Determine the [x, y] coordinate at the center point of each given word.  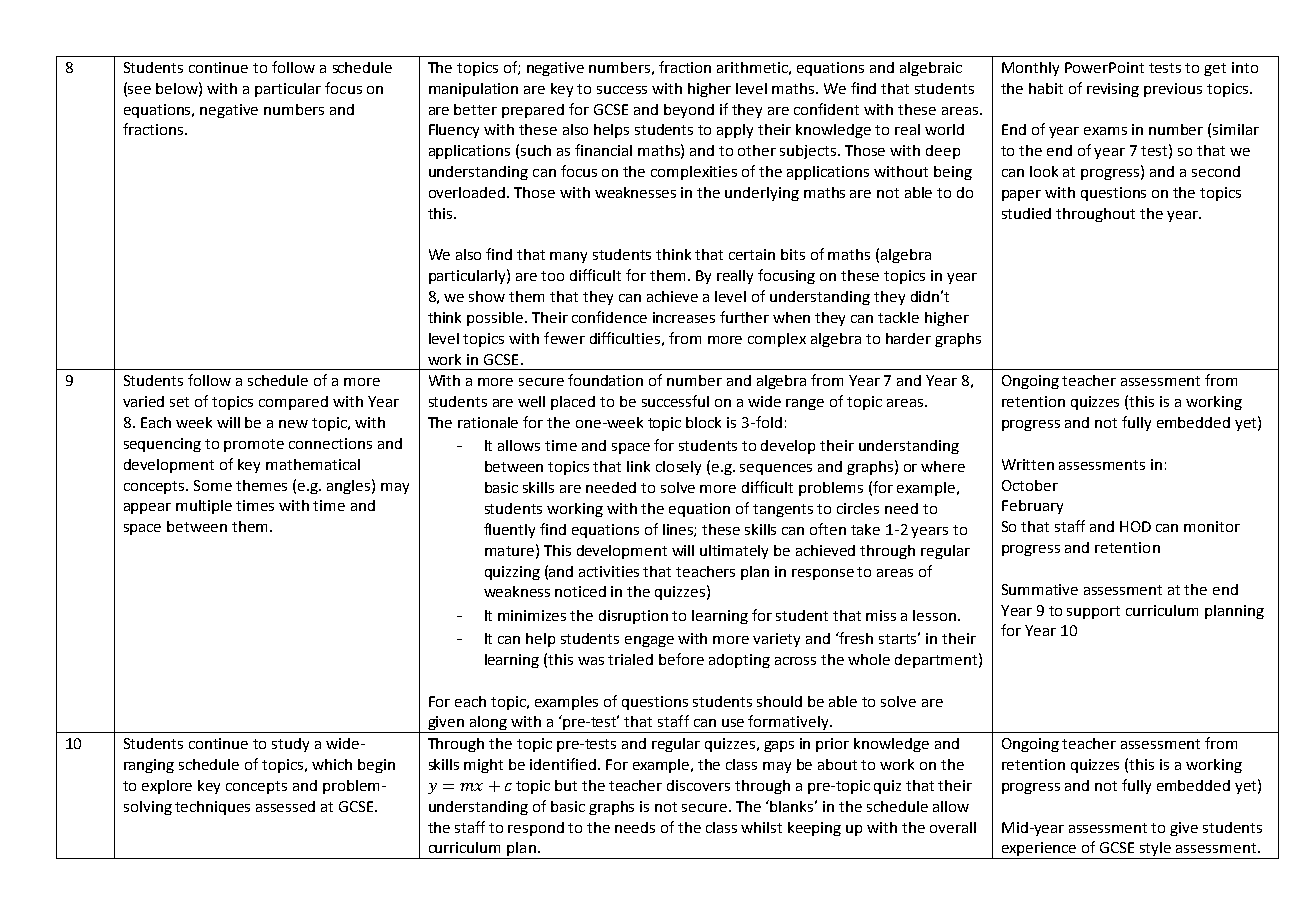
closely [678, 468]
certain [752, 254]
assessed [285, 806]
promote [254, 445]
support [1093, 612]
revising [1113, 90]
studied [1026, 213]
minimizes [532, 615]
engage [649, 641]
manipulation [473, 90]
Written [1028, 464]
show [487, 296]
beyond [689, 111]
